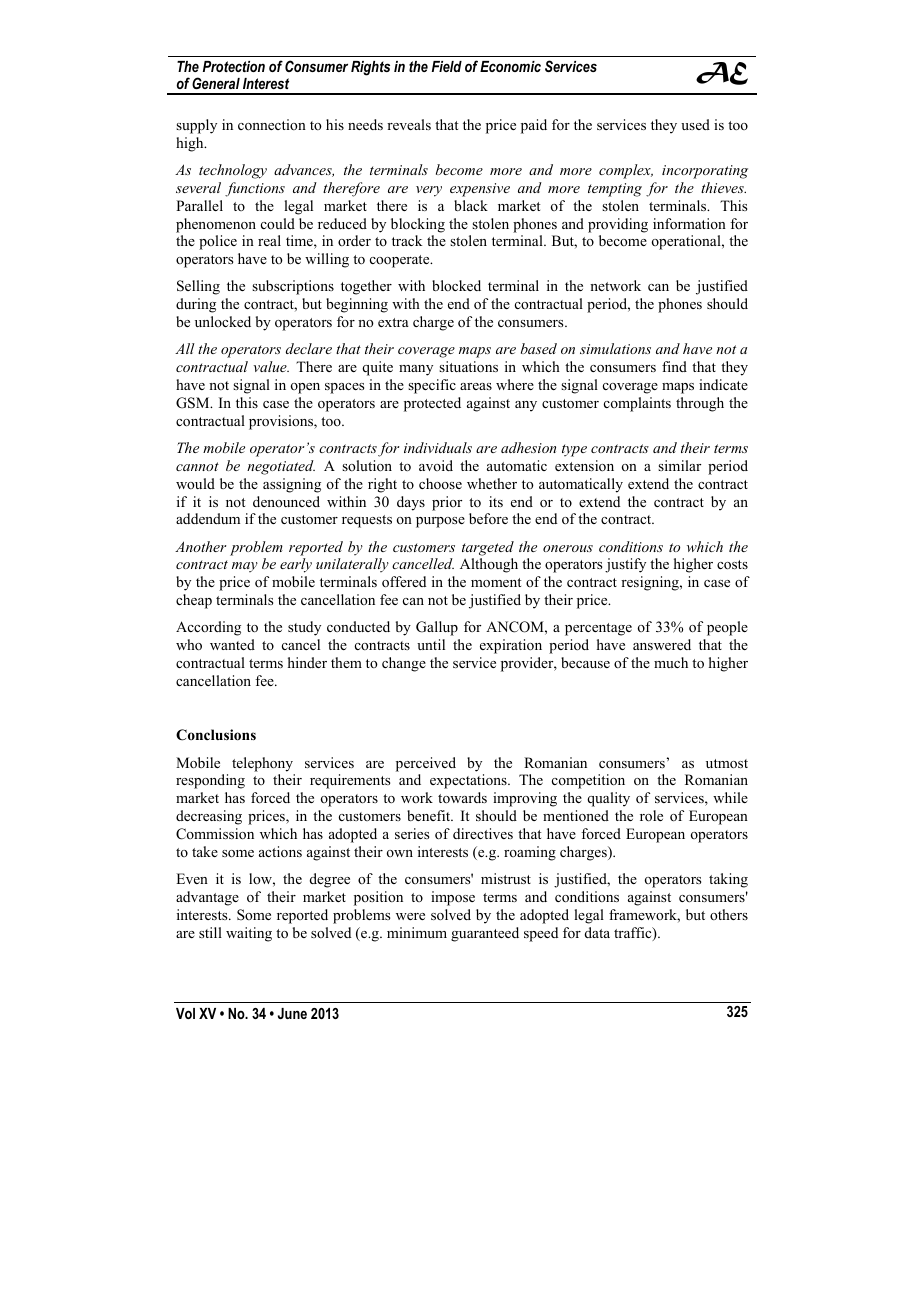  I want to click on may, so click(245, 567).
